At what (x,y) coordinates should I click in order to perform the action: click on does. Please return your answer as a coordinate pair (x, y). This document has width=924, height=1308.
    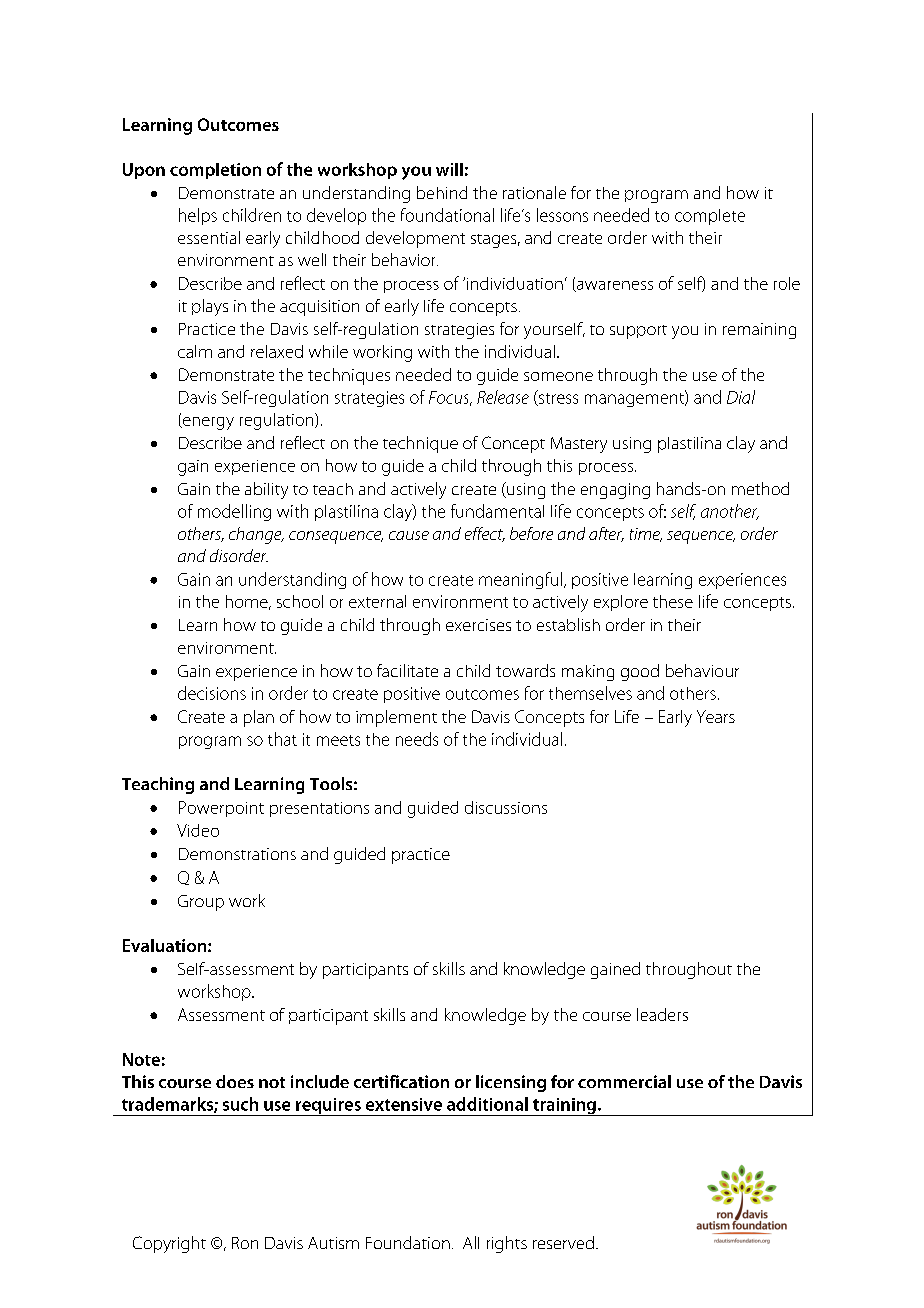
    Looking at the image, I should click on (235, 1081).
